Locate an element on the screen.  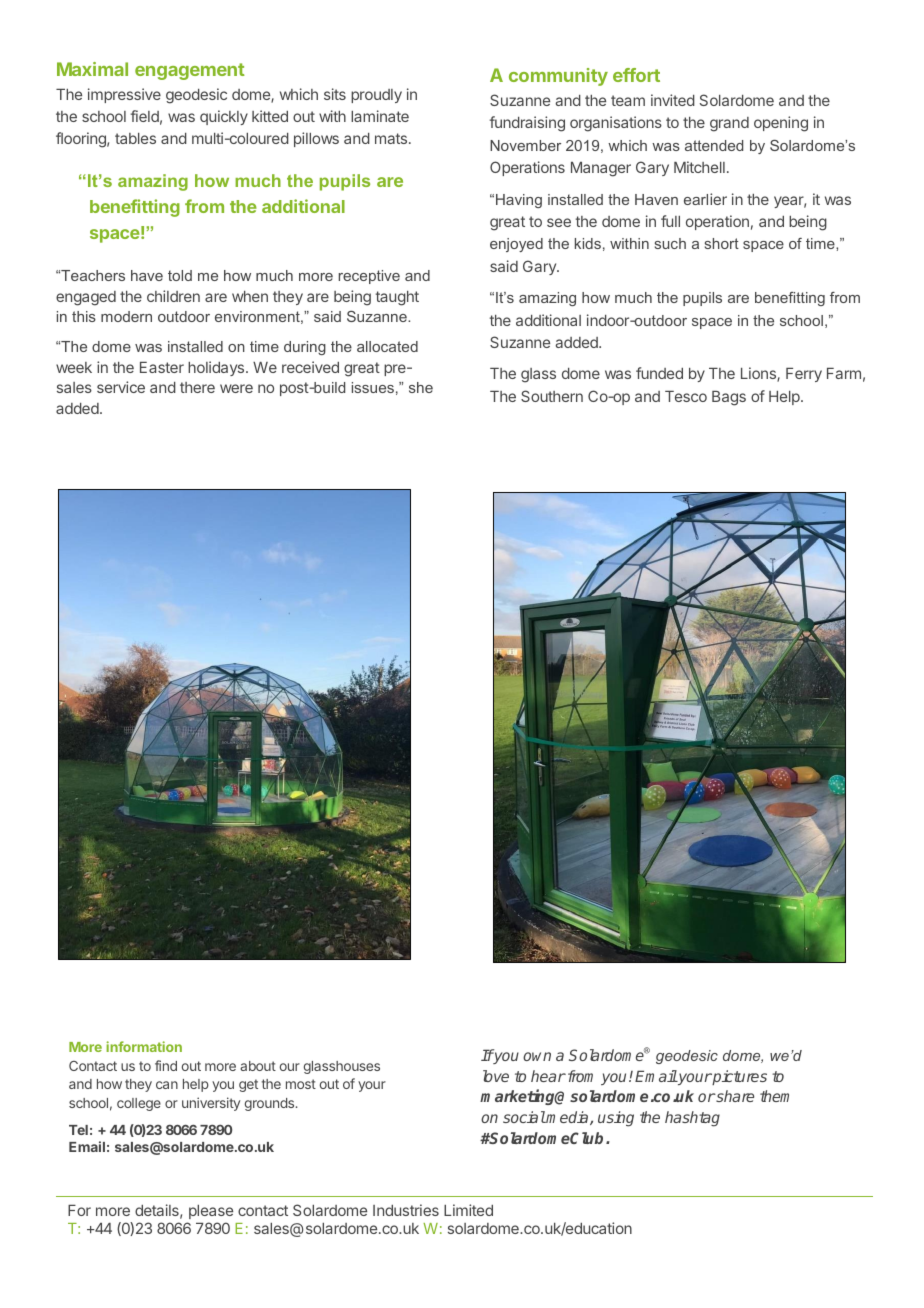
own is located at coordinates (537, 1056).
